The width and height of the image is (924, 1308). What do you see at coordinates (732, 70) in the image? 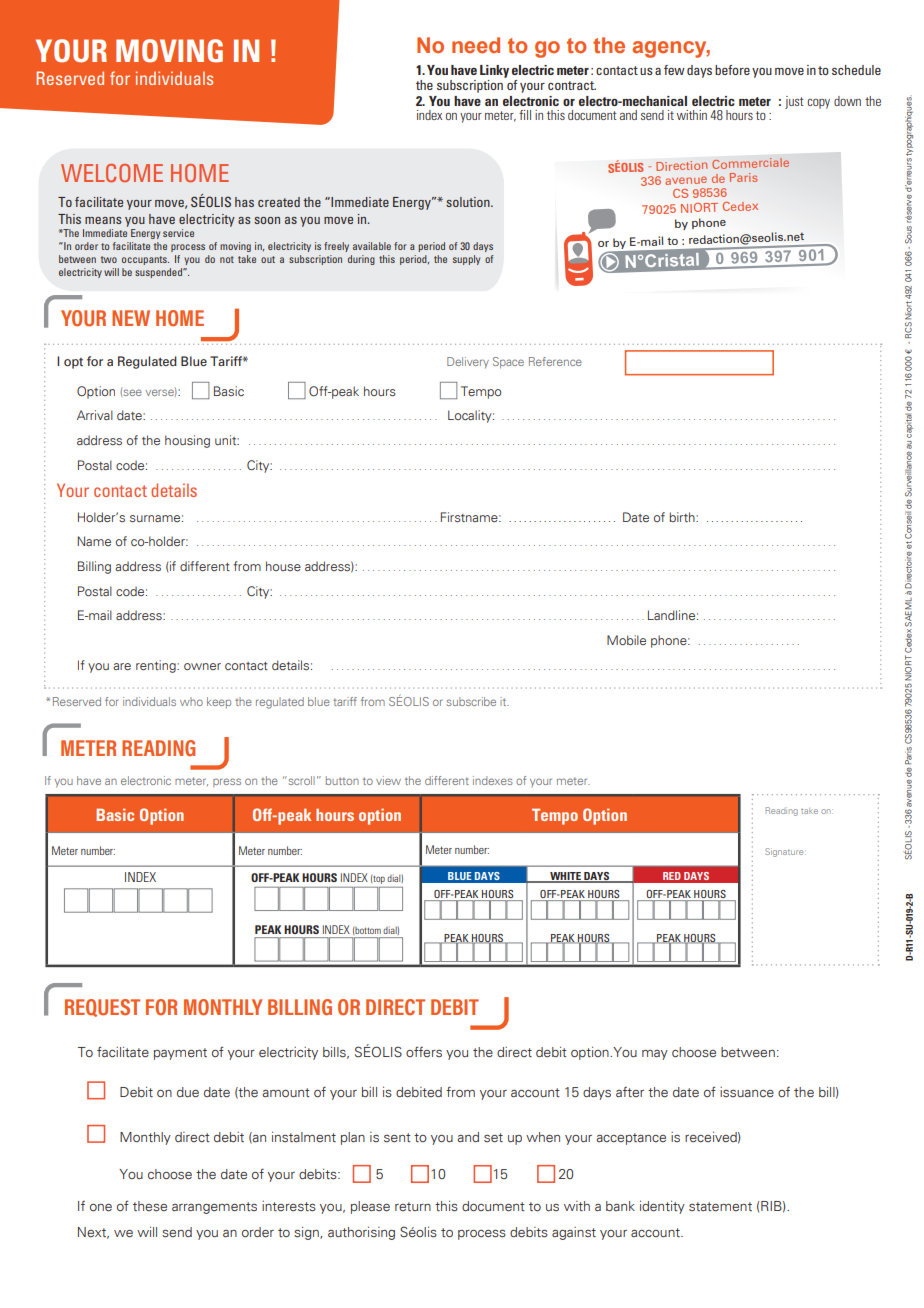
I see `before` at bounding box center [732, 70].
